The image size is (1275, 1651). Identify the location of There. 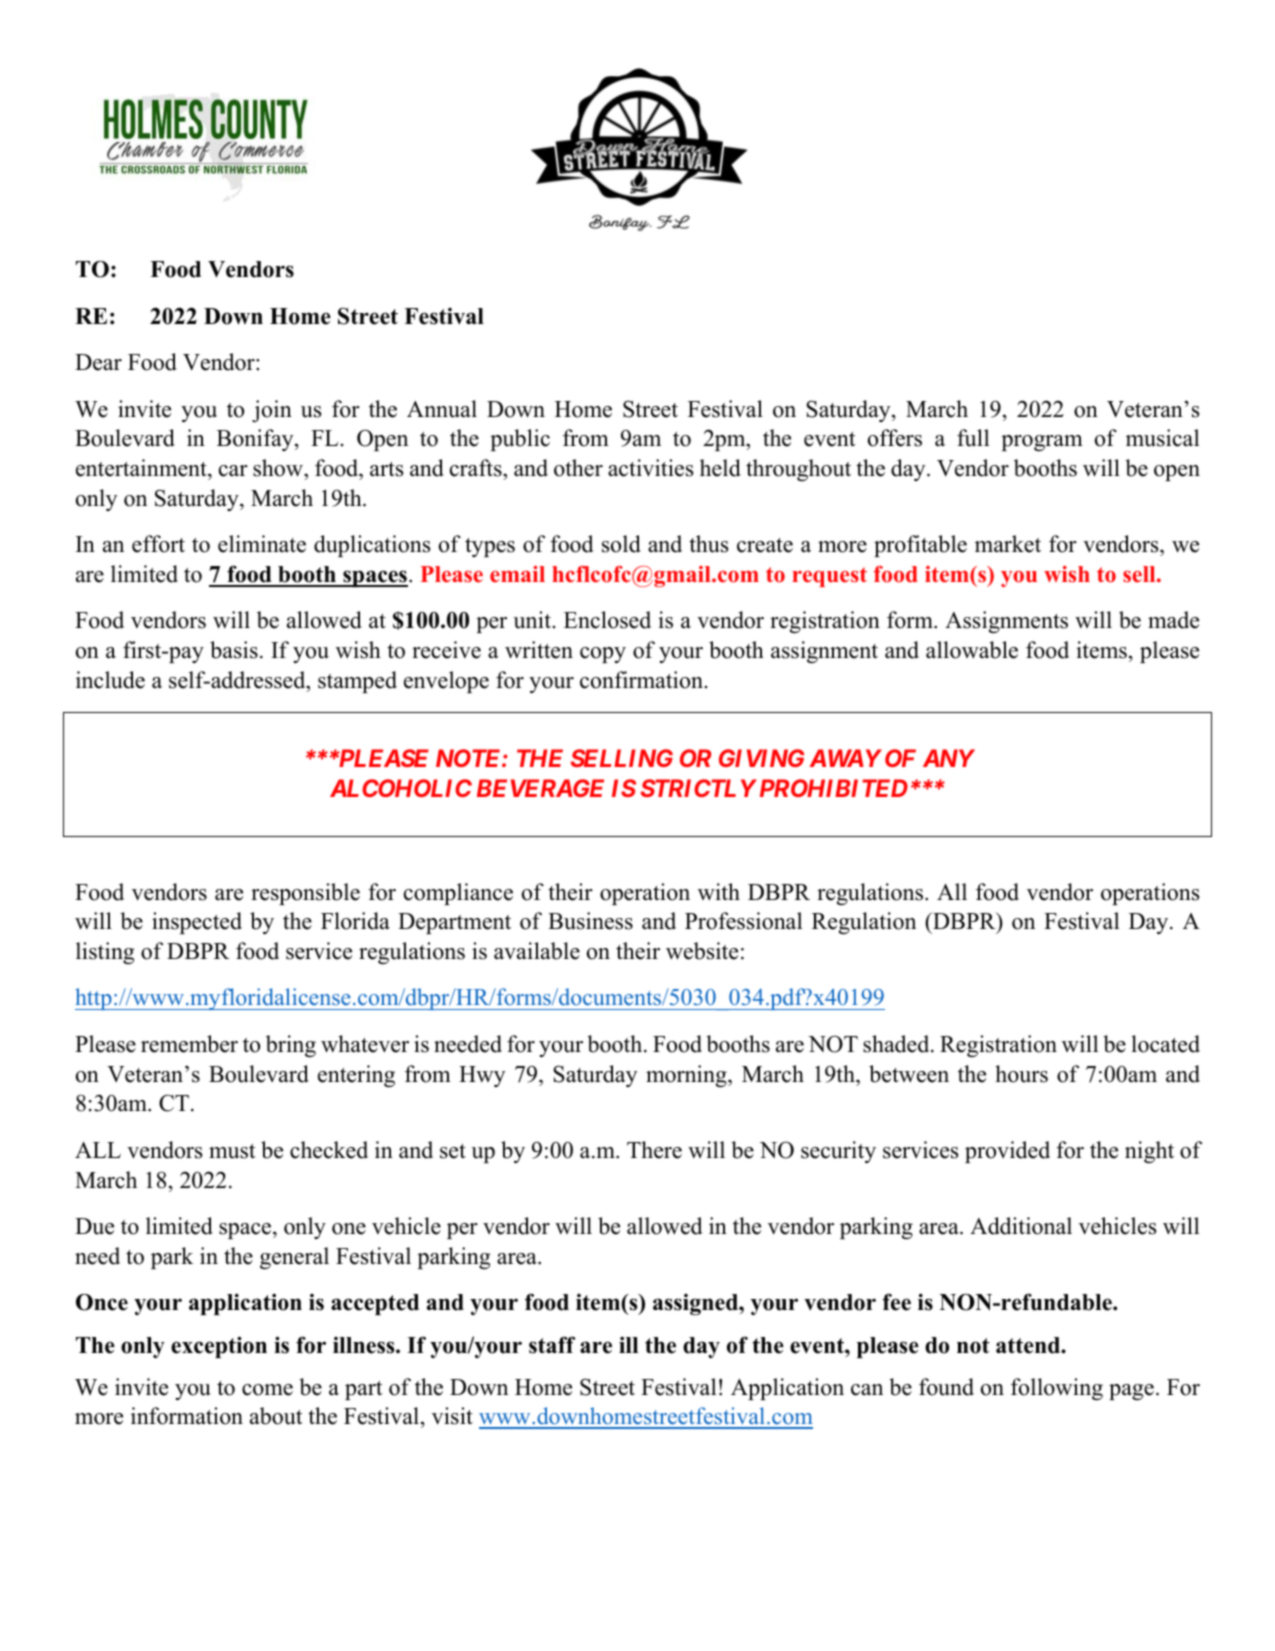
(654, 1150).
